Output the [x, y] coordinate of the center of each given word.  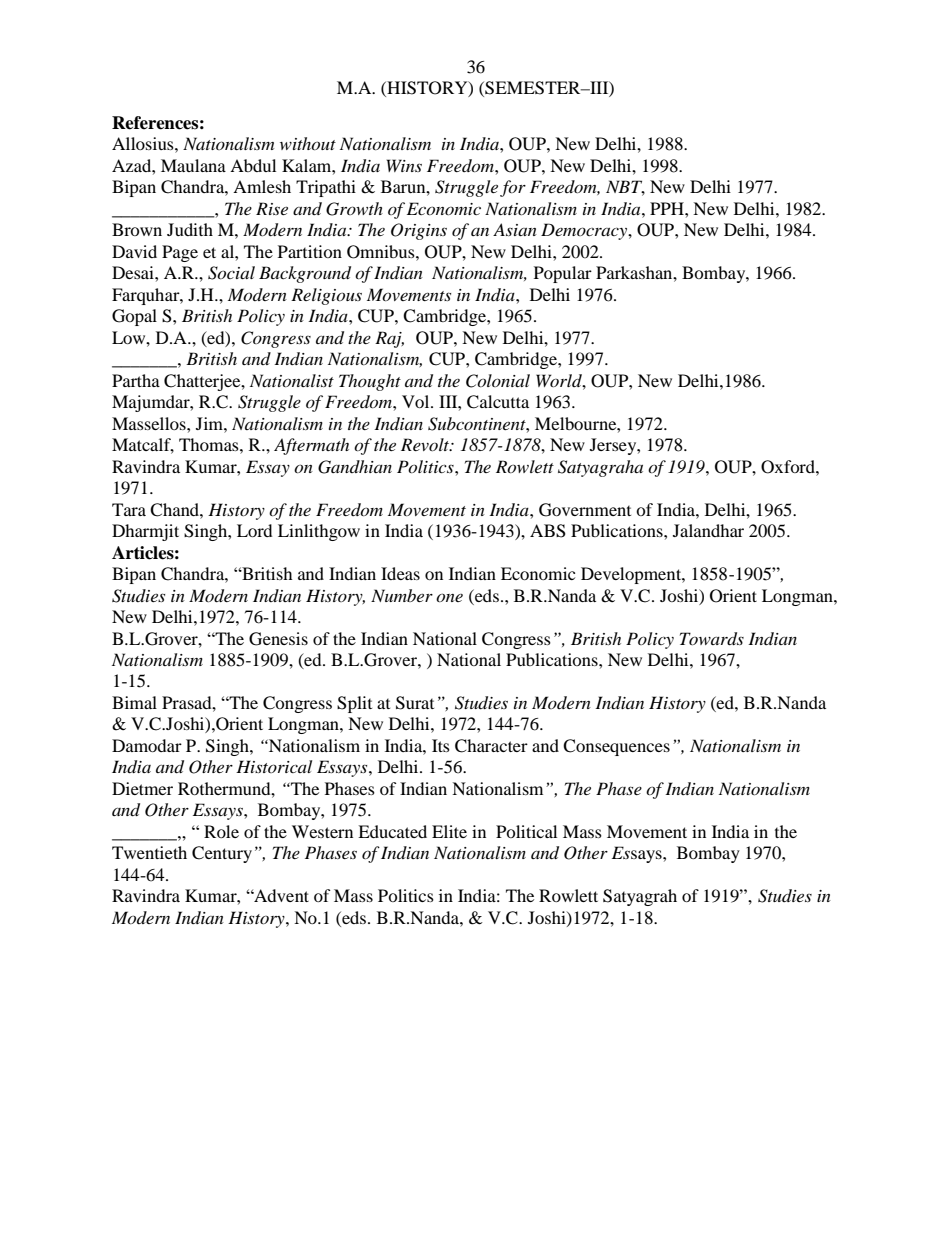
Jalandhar [708, 530]
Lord [254, 530]
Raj [389, 339]
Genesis [278, 639]
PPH [668, 208]
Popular [563, 274]
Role [221, 831]
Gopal [134, 317]
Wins [404, 165]
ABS [548, 531]
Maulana [193, 165]
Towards [712, 639]
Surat [415, 703]
